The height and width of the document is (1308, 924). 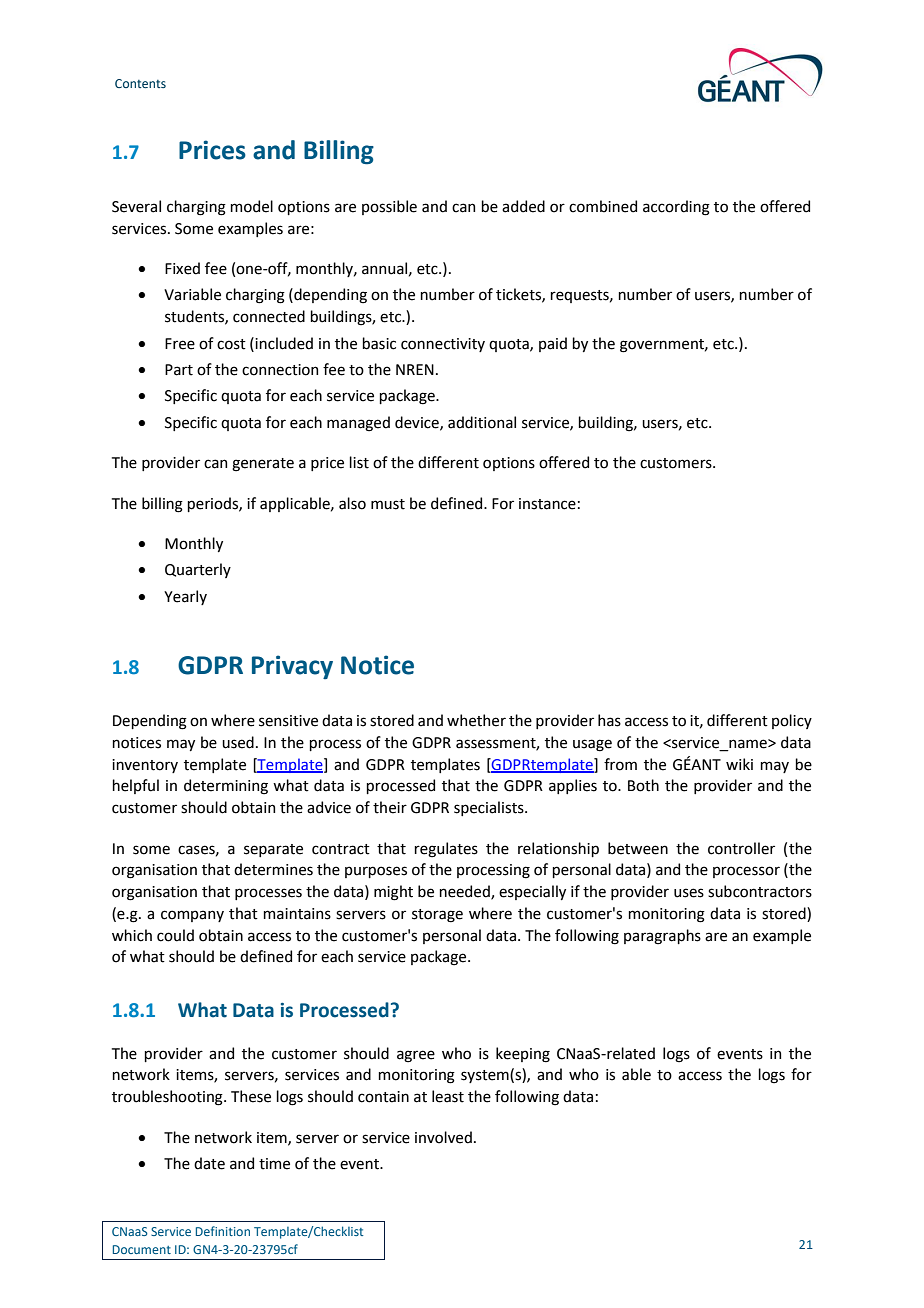 What do you see at coordinates (140, 83) in the document?
I see `Contents` at bounding box center [140, 83].
